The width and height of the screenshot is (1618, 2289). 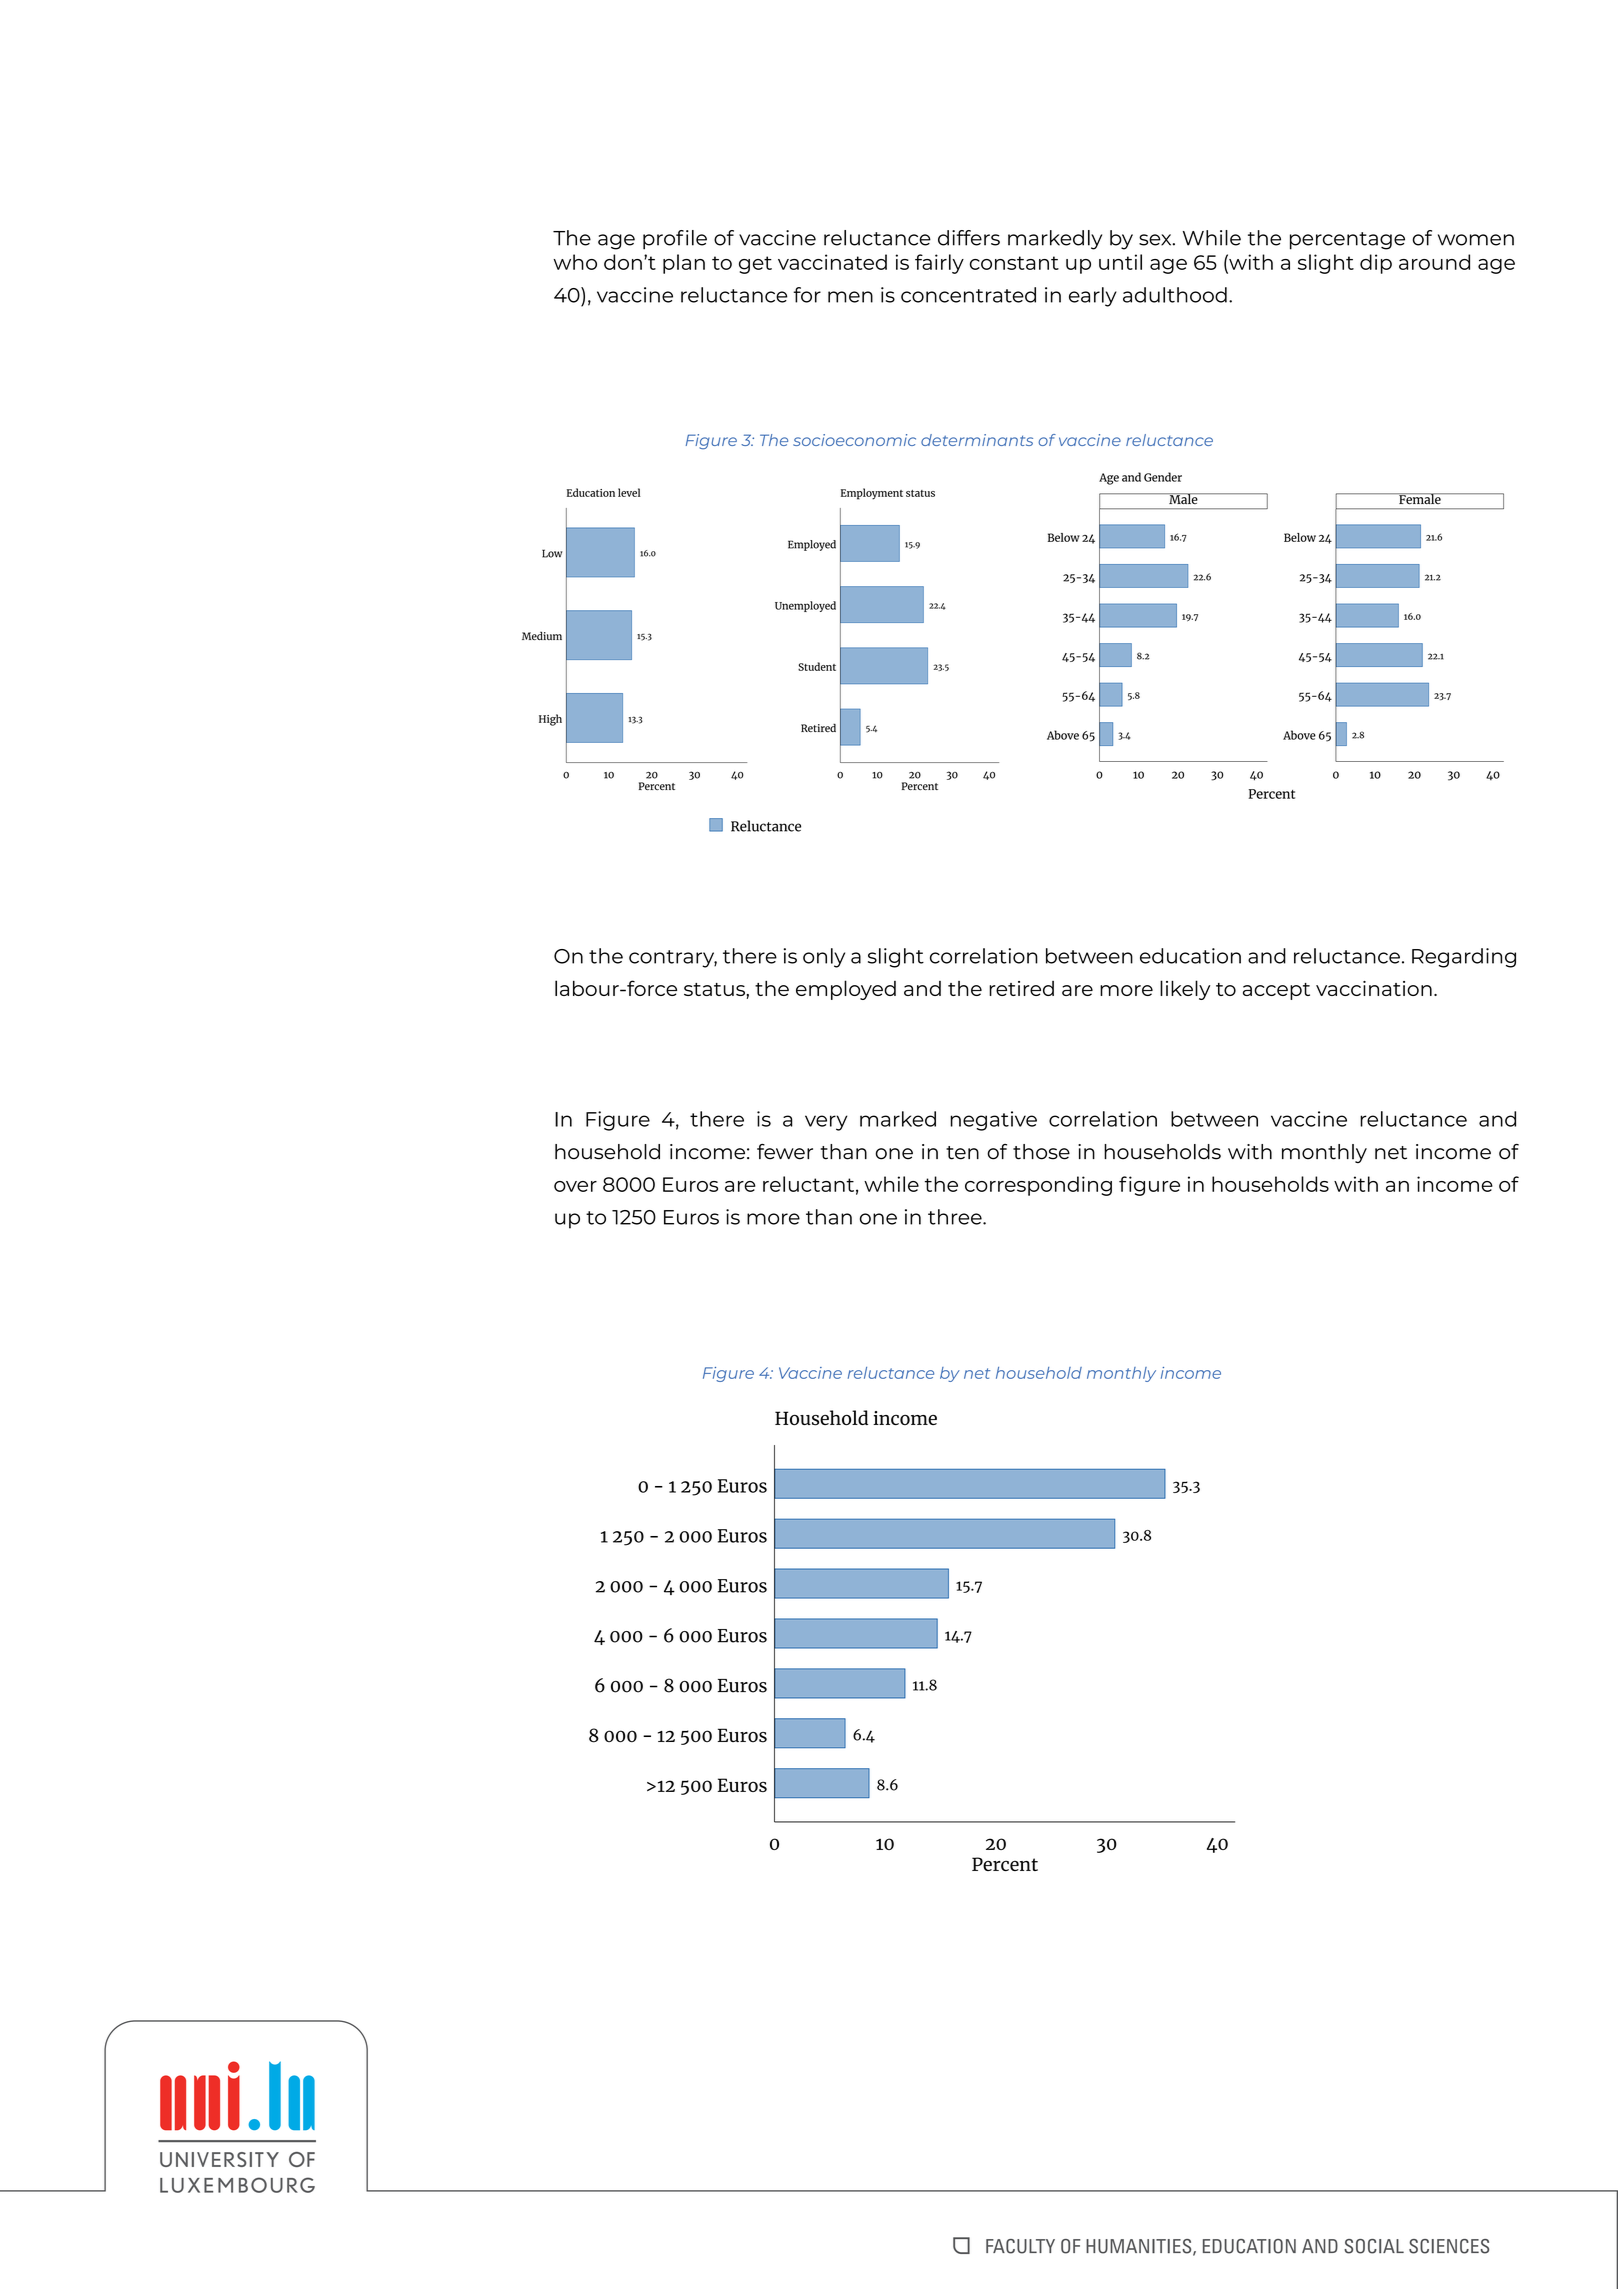 What do you see at coordinates (1376, 264) in the screenshot?
I see `dip` at bounding box center [1376, 264].
